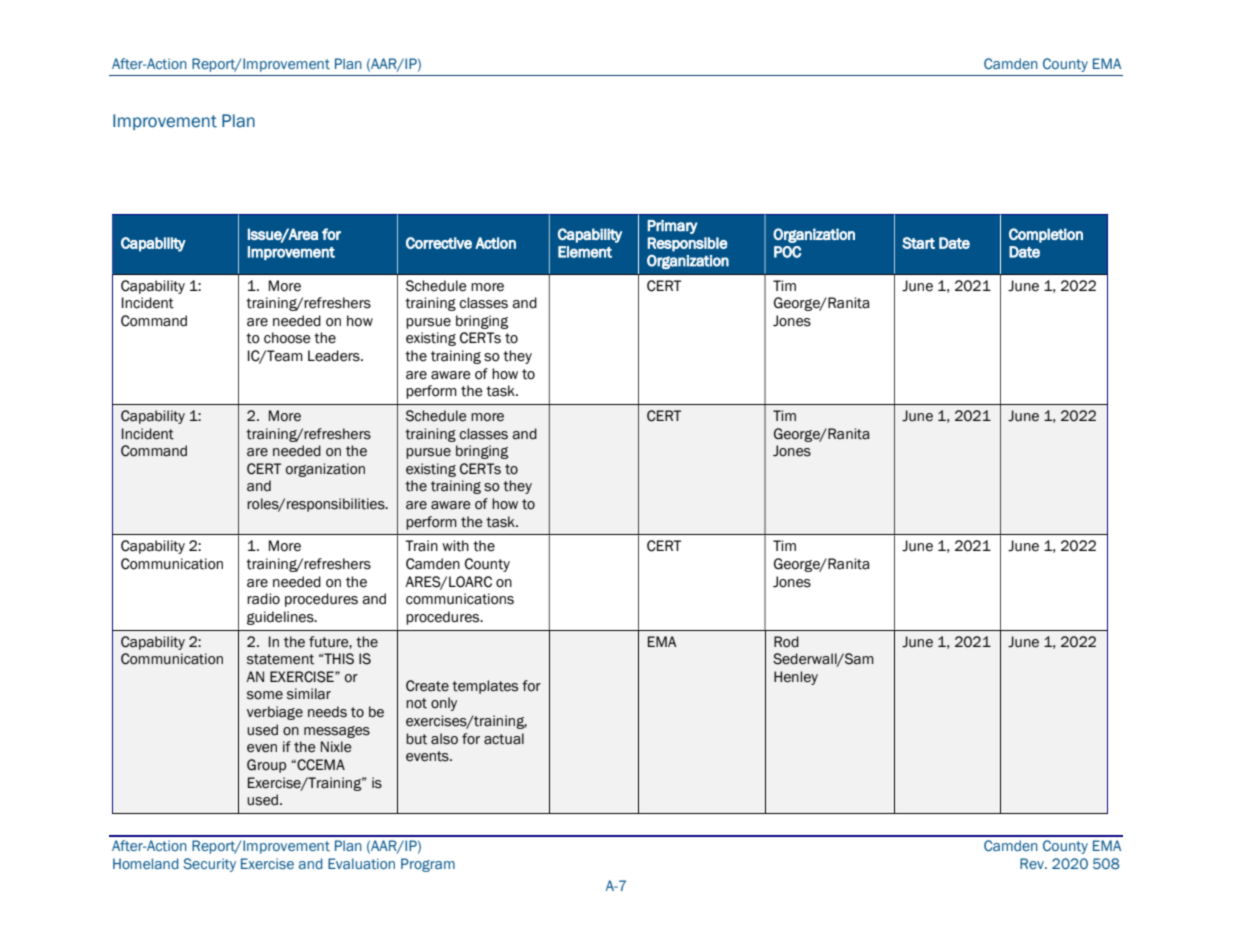 Image resolution: width=1233 pixels, height=952 pixels. Describe the element at coordinates (786, 642) in the document. I see `Rod` at that location.
